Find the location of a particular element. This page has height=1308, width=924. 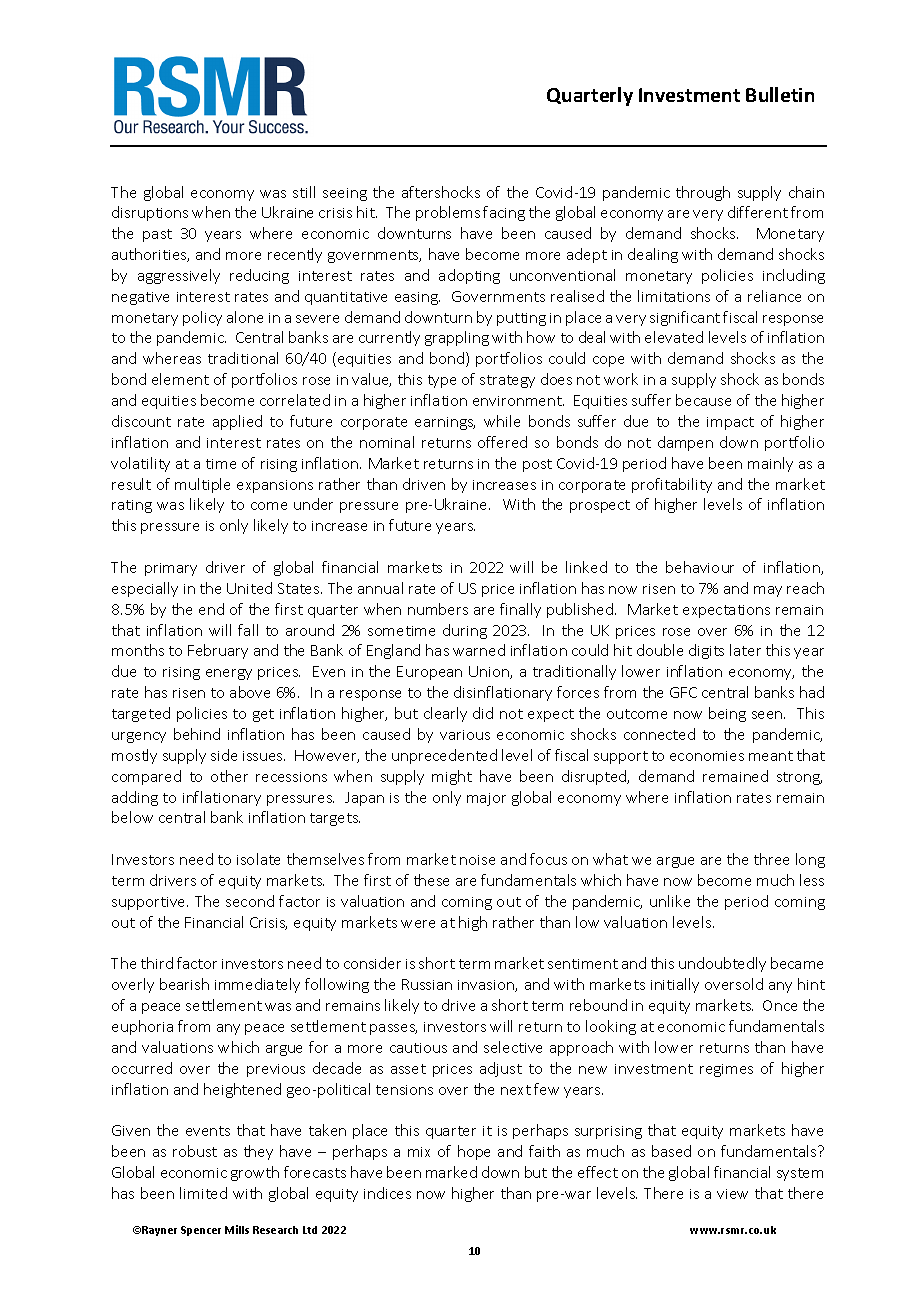

later is located at coordinates (745, 650).
